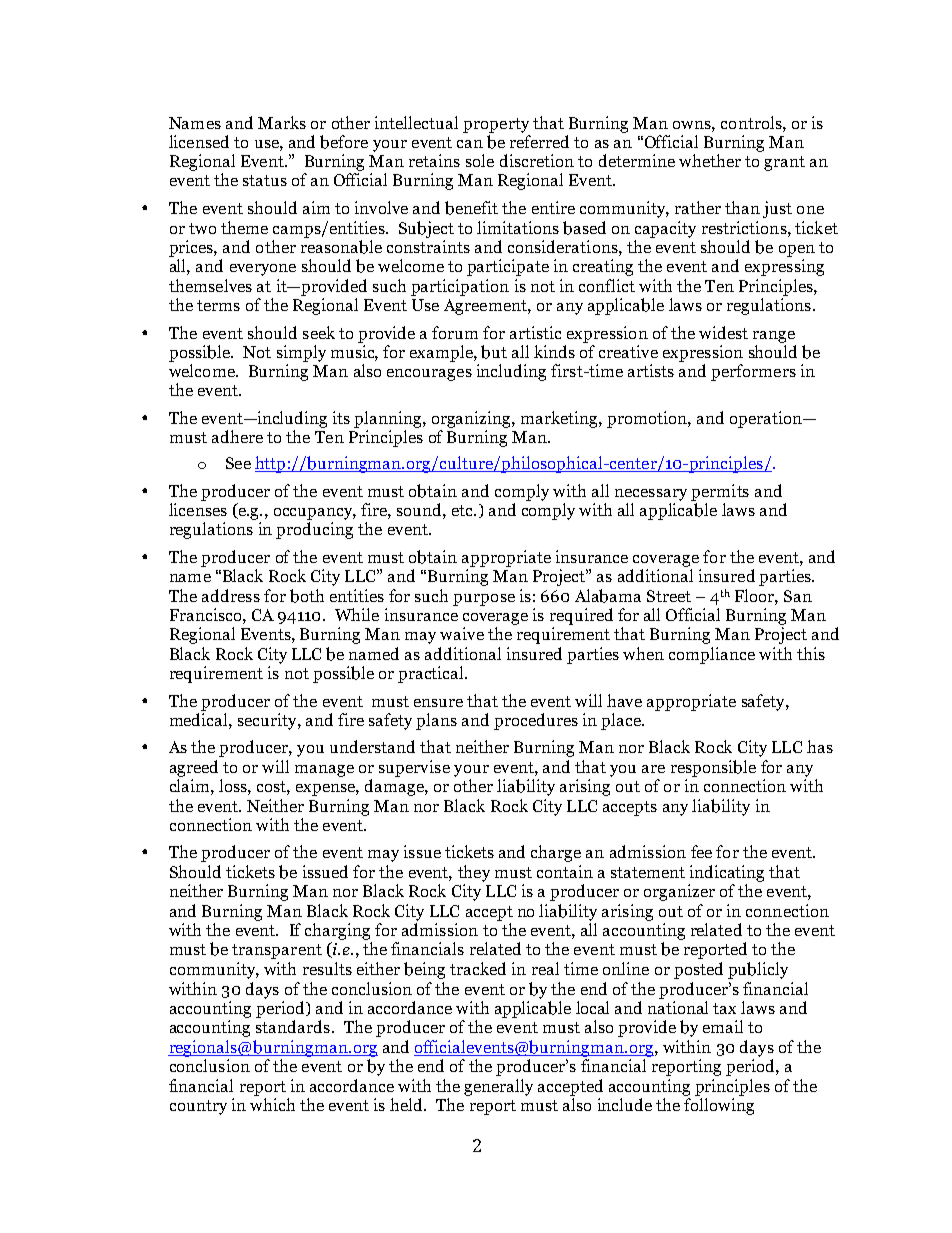 The image size is (952, 1233). I want to click on permits, so click(720, 492).
